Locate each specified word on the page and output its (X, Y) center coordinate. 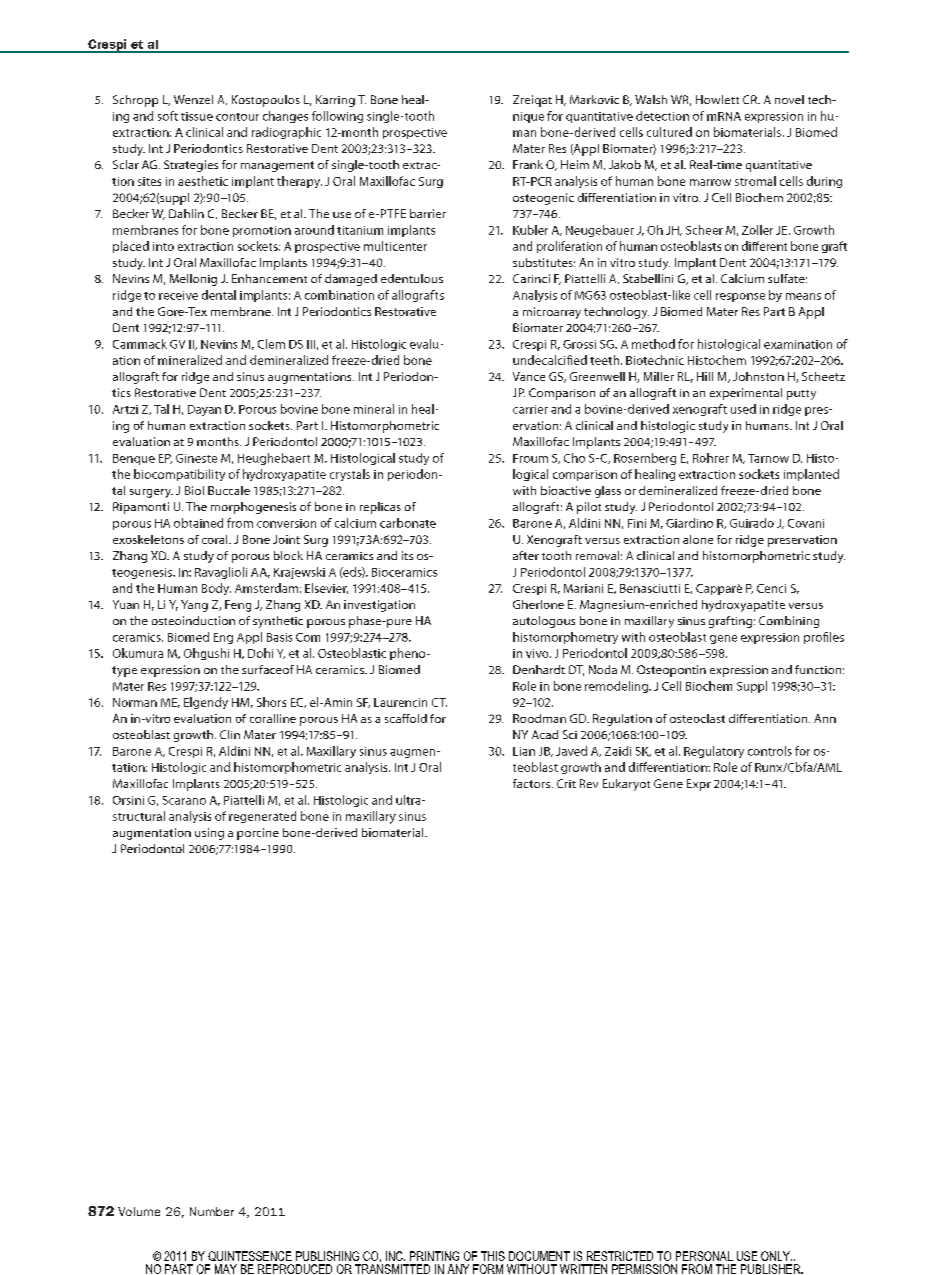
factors (533, 783)
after (526, 555)
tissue (197, 116)
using (209, 834)
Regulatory (714, 752)
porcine (258, 834)
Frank (528, 164)
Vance (529, 376)
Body (216, 589)
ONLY (776, 1256)
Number (212, 1211)
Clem (271, 344)
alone (698, 539)
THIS (493, 1256)
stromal (755, 181)
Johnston (758, 376)
